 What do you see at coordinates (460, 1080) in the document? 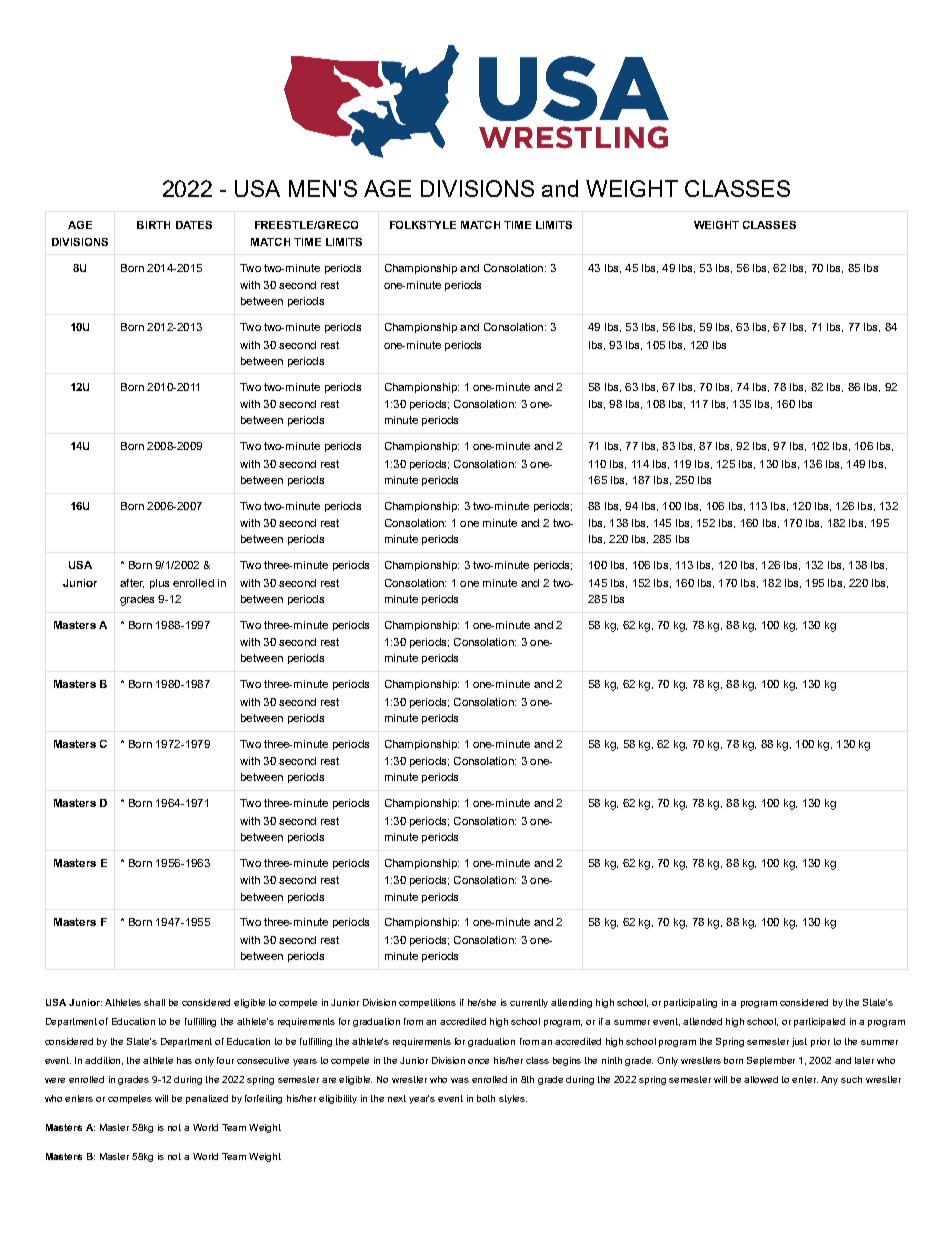
I see `was` at bounding box center [460, 1080].
